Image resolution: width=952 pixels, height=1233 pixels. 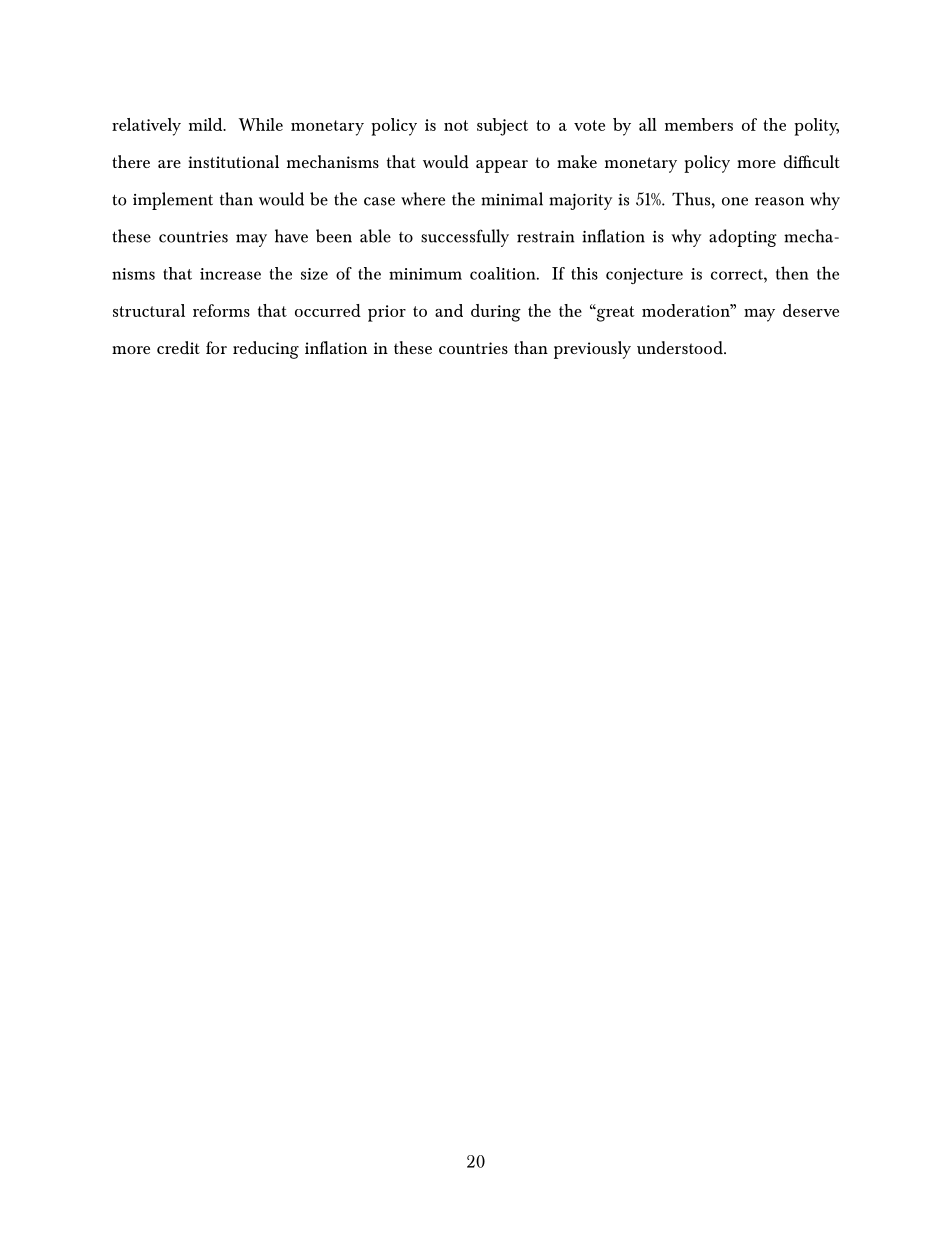 I want to click on then, so click(x=792, y=273).
